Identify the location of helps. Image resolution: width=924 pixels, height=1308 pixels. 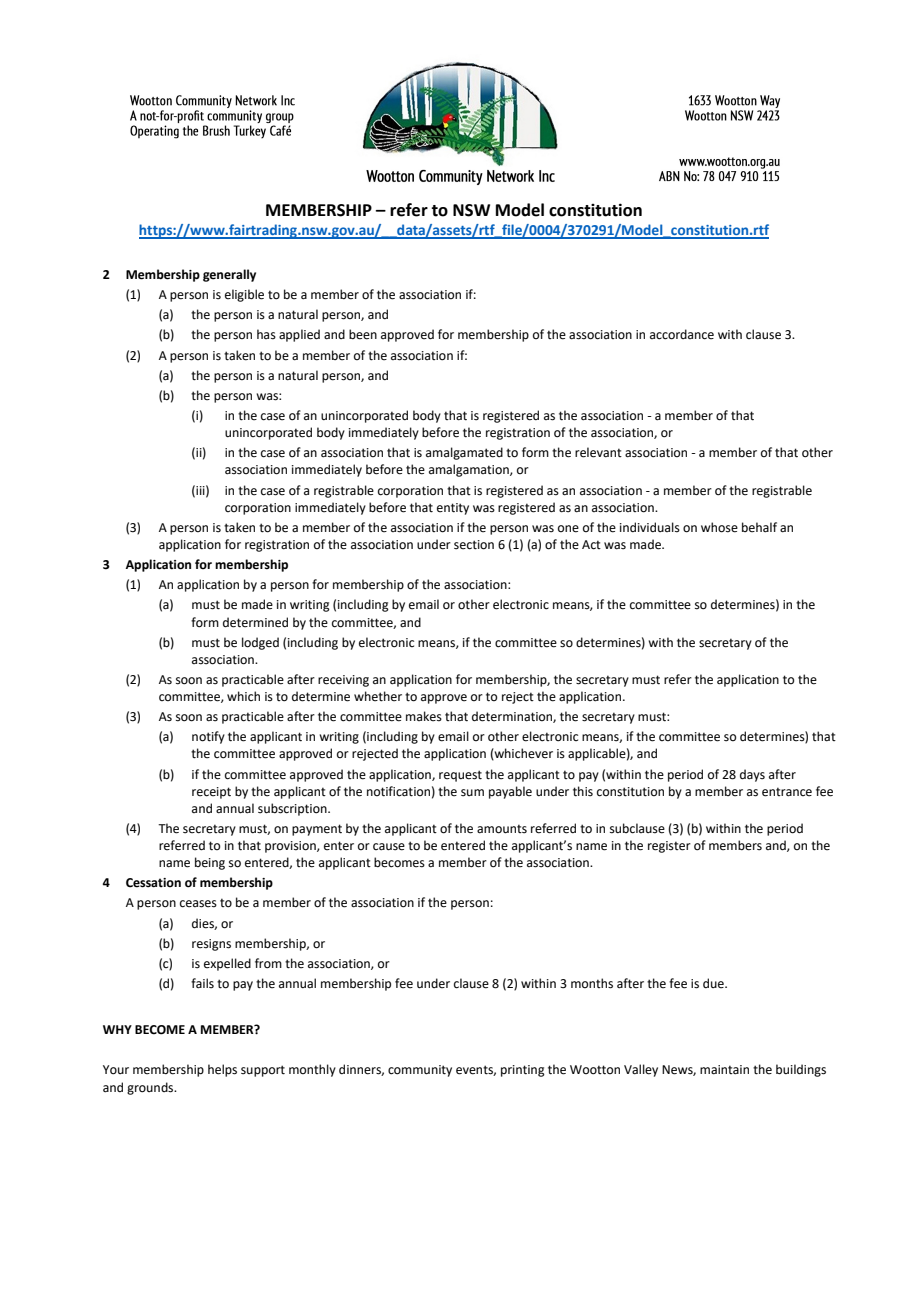
(222, 1070).
